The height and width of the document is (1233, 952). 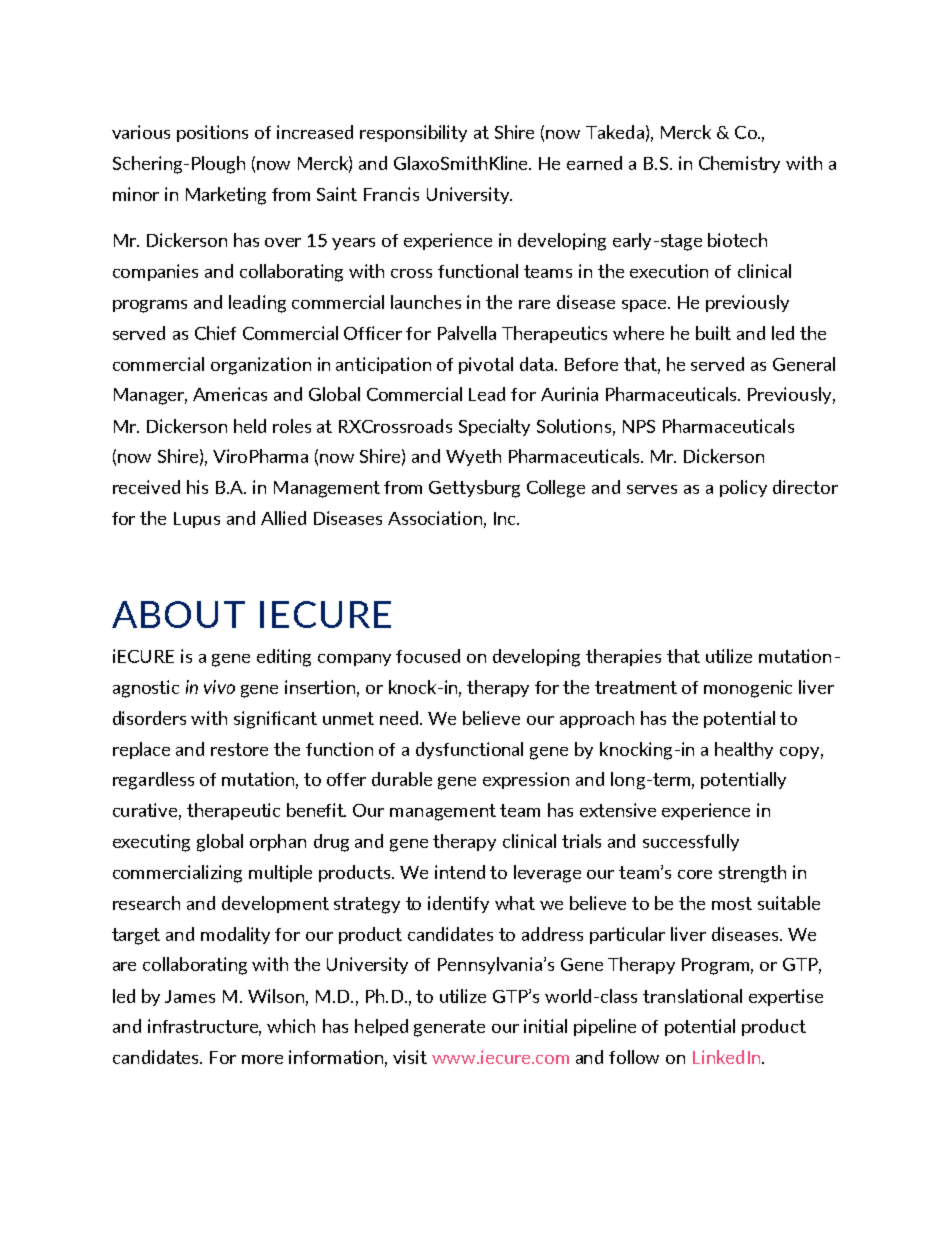 What do you see at coordinates (178, 614) in the document?
I see `ABOUT` at bounding box center [178, 614].
